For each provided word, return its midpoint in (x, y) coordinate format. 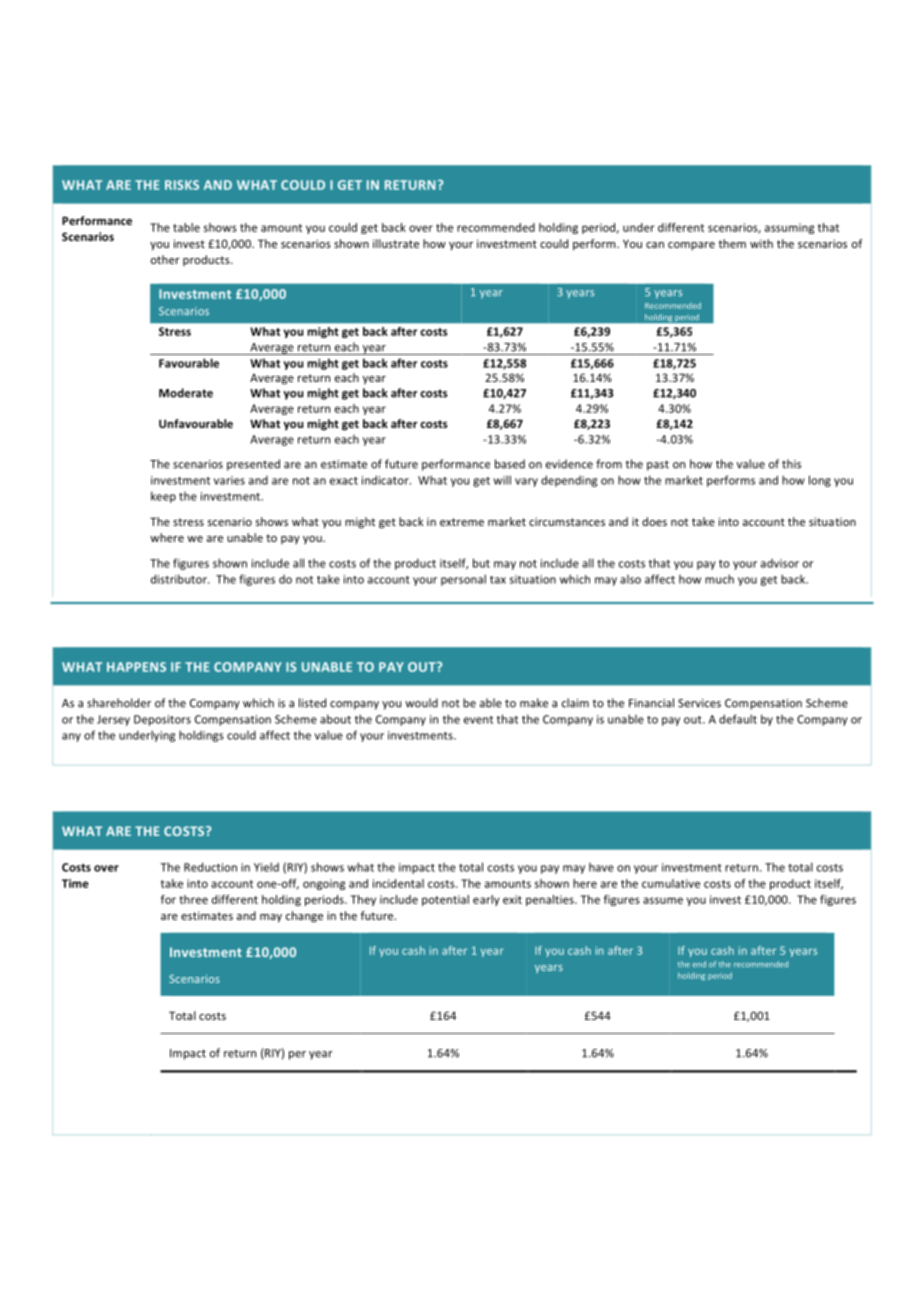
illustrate (396, 243)
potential (445, 900)
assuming (789, 228)
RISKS (182, 185)
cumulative (671, 883)
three (193, 899)
